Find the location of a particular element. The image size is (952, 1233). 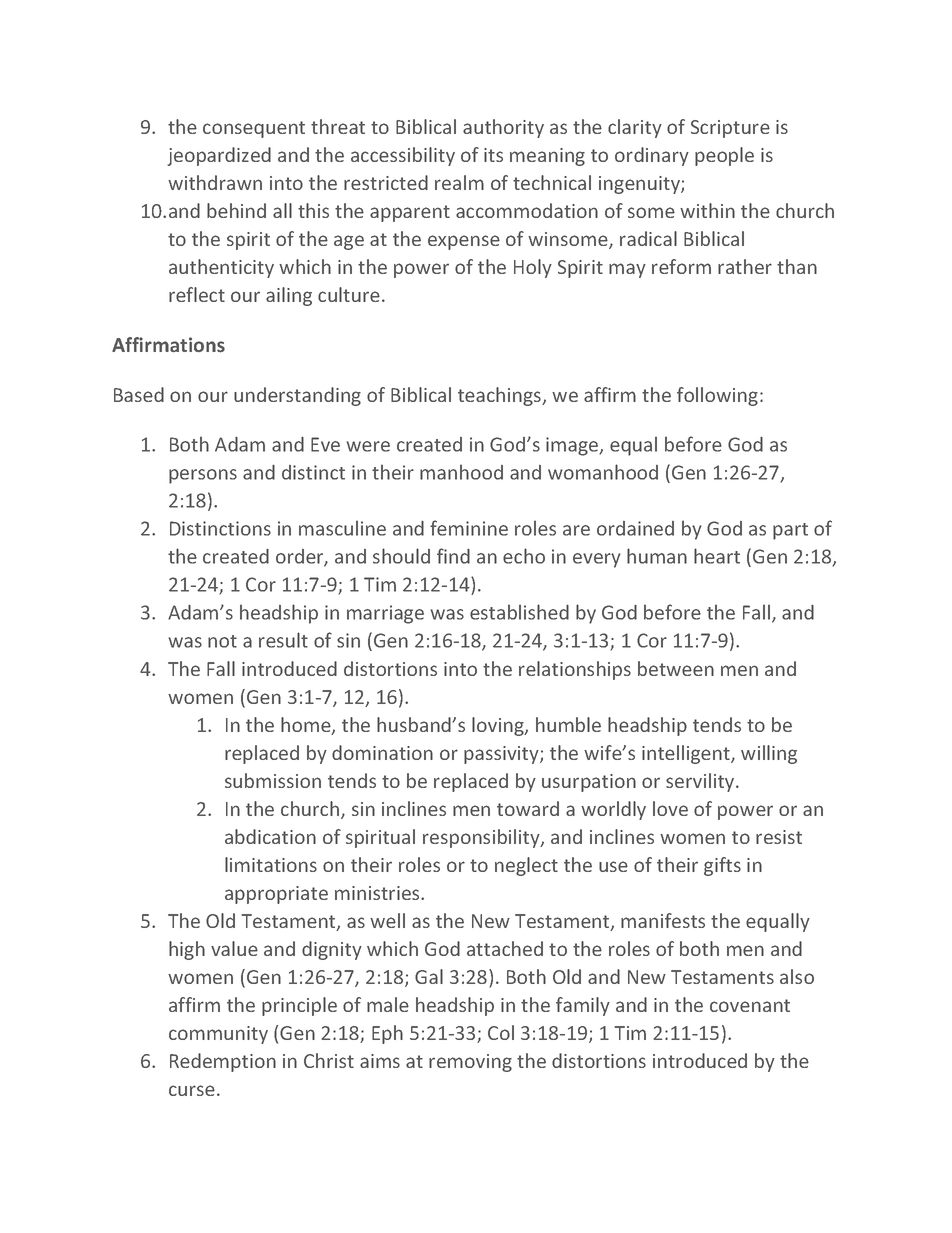

gifts is located at coordinates (722, 866).
